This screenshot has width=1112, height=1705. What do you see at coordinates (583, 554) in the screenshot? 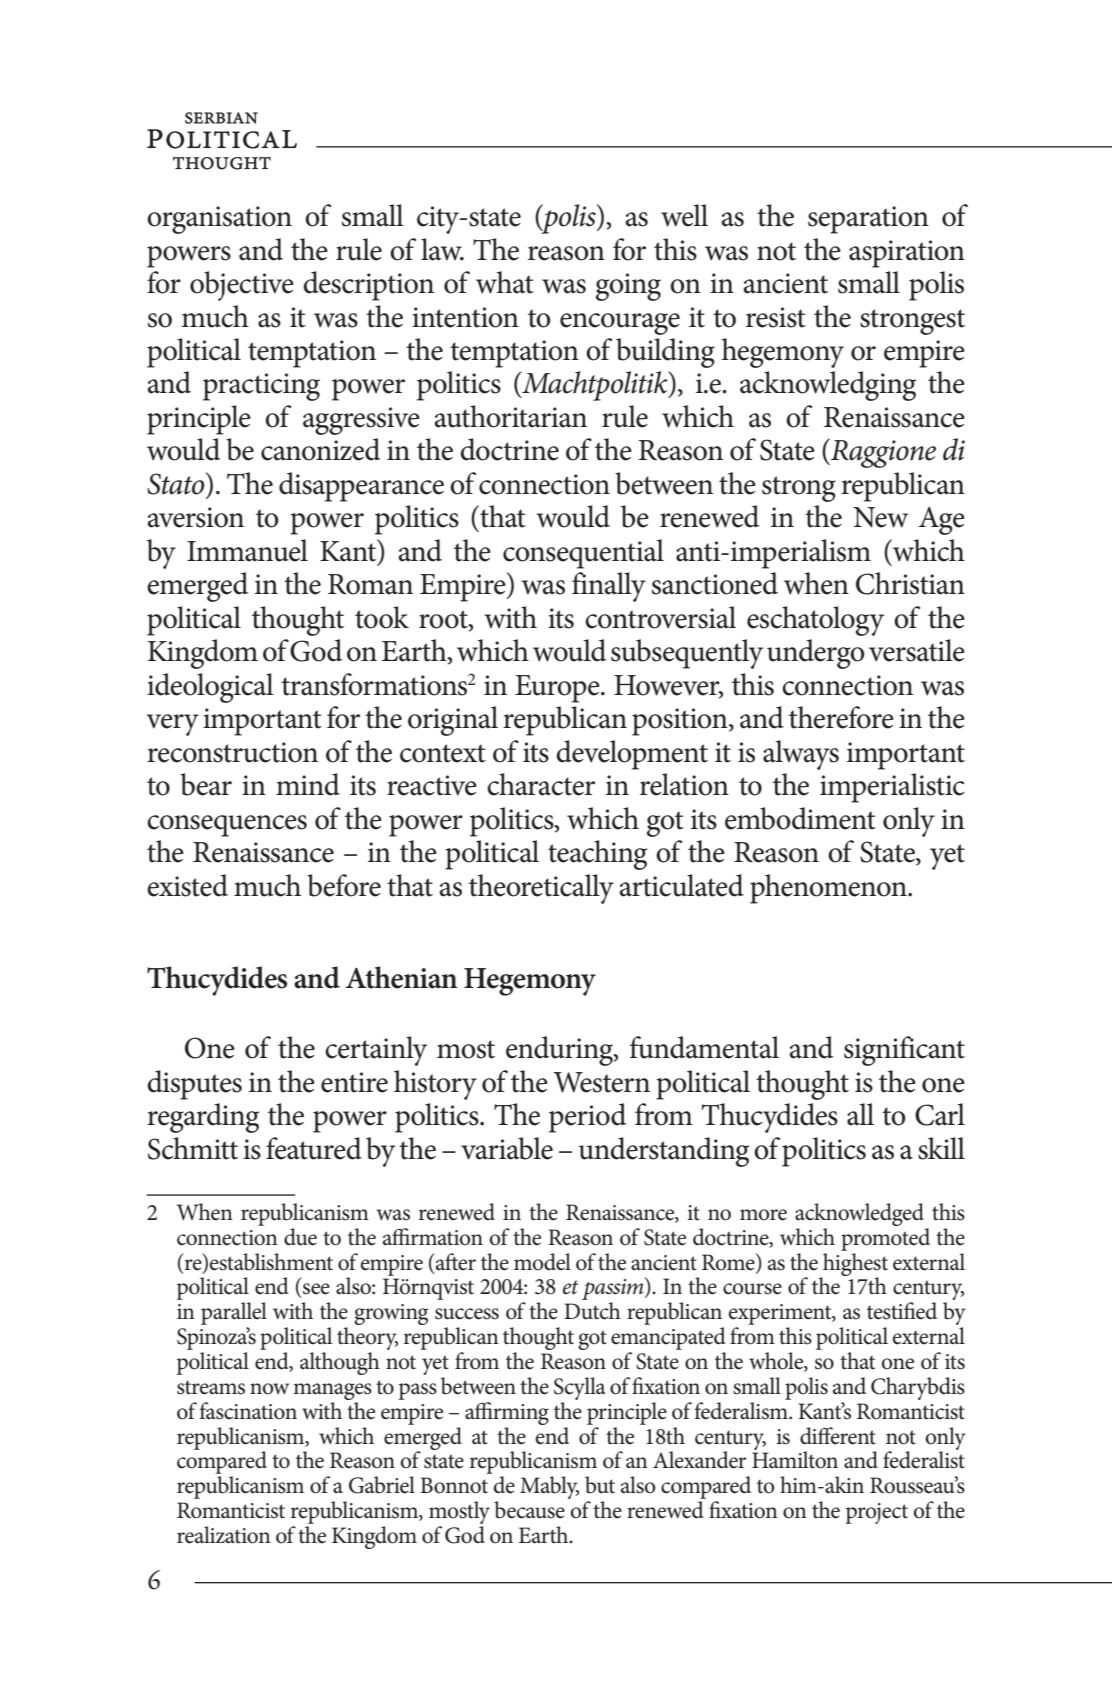
I see `consequential` at bounding box center [583, 554].
